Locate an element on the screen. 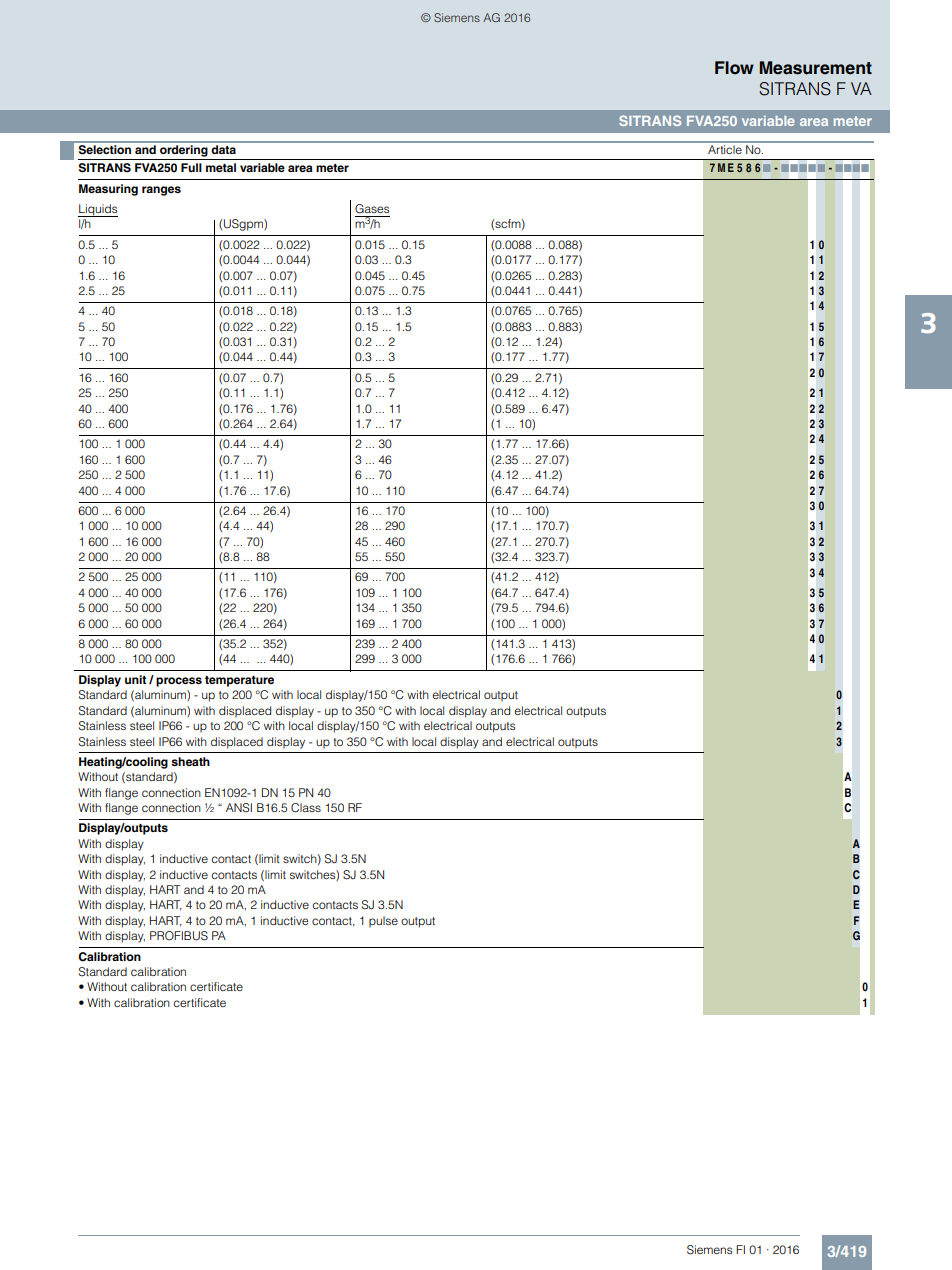 This screenshot has height=1270, width=952. Class is located at coordinates (306, 808).
